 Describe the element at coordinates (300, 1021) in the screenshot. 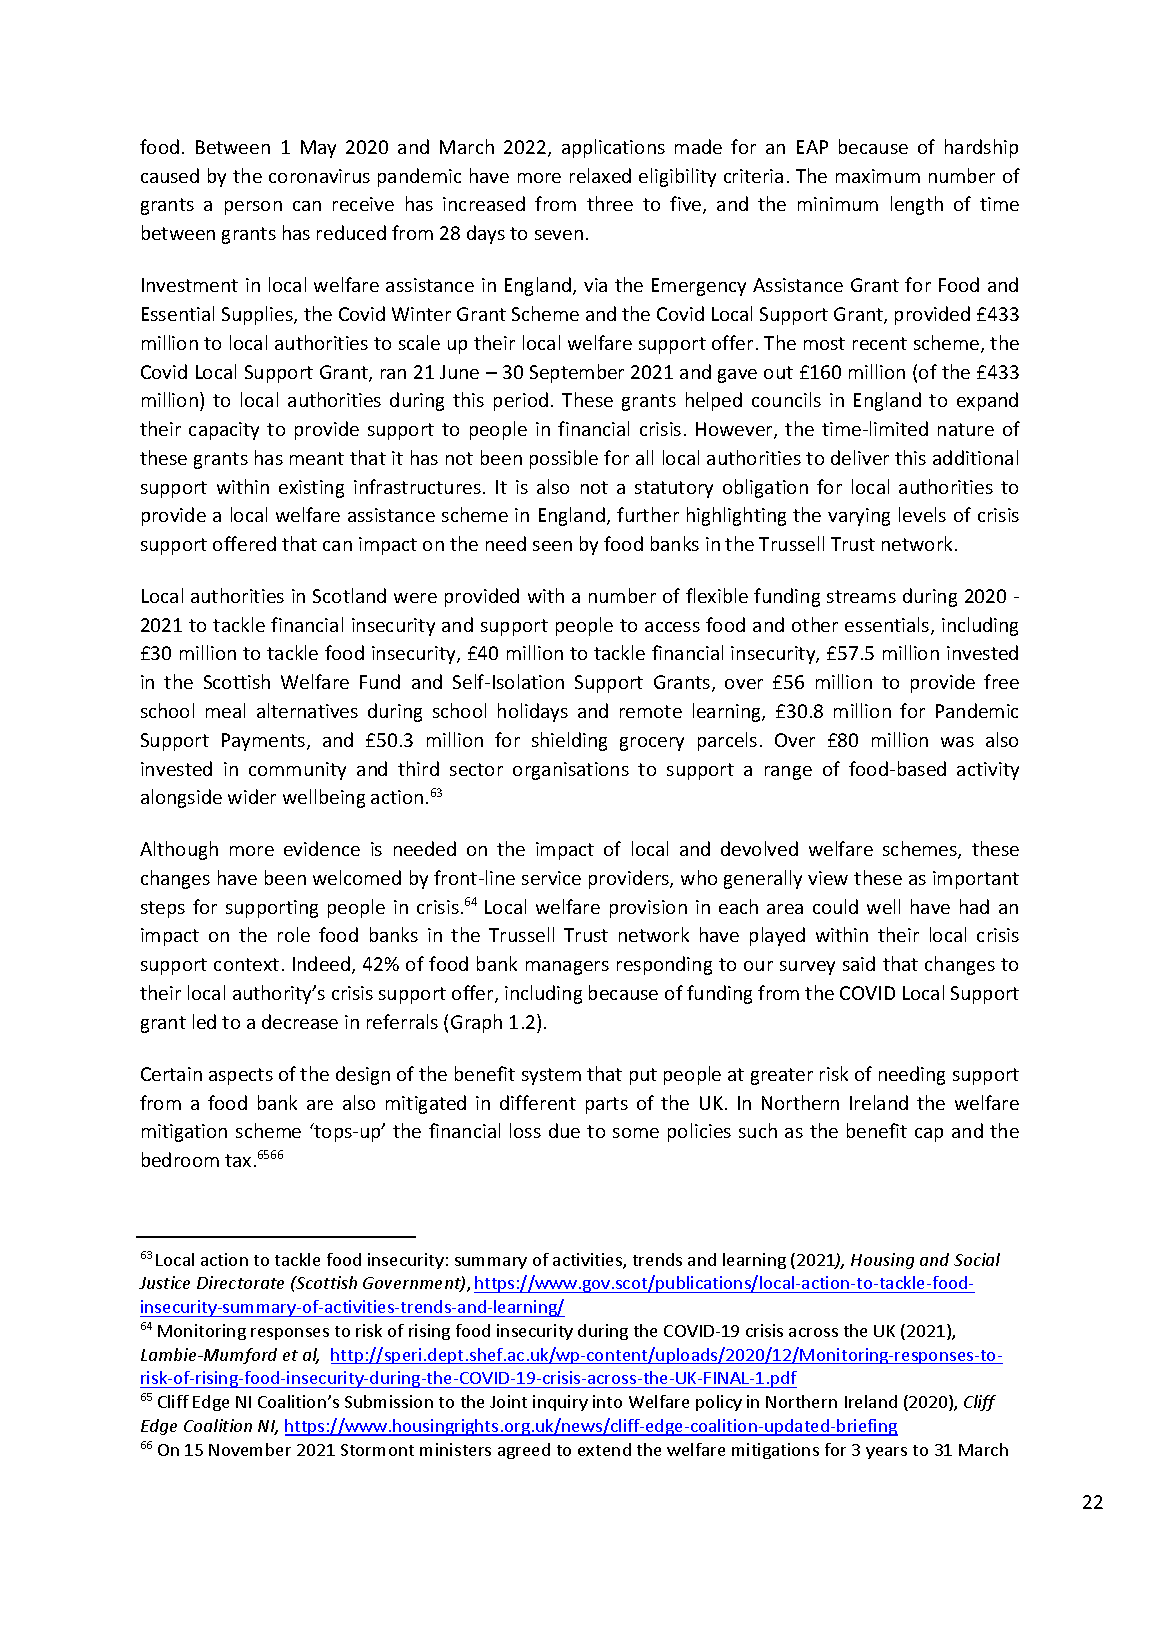

I see `decrease` at that location.
